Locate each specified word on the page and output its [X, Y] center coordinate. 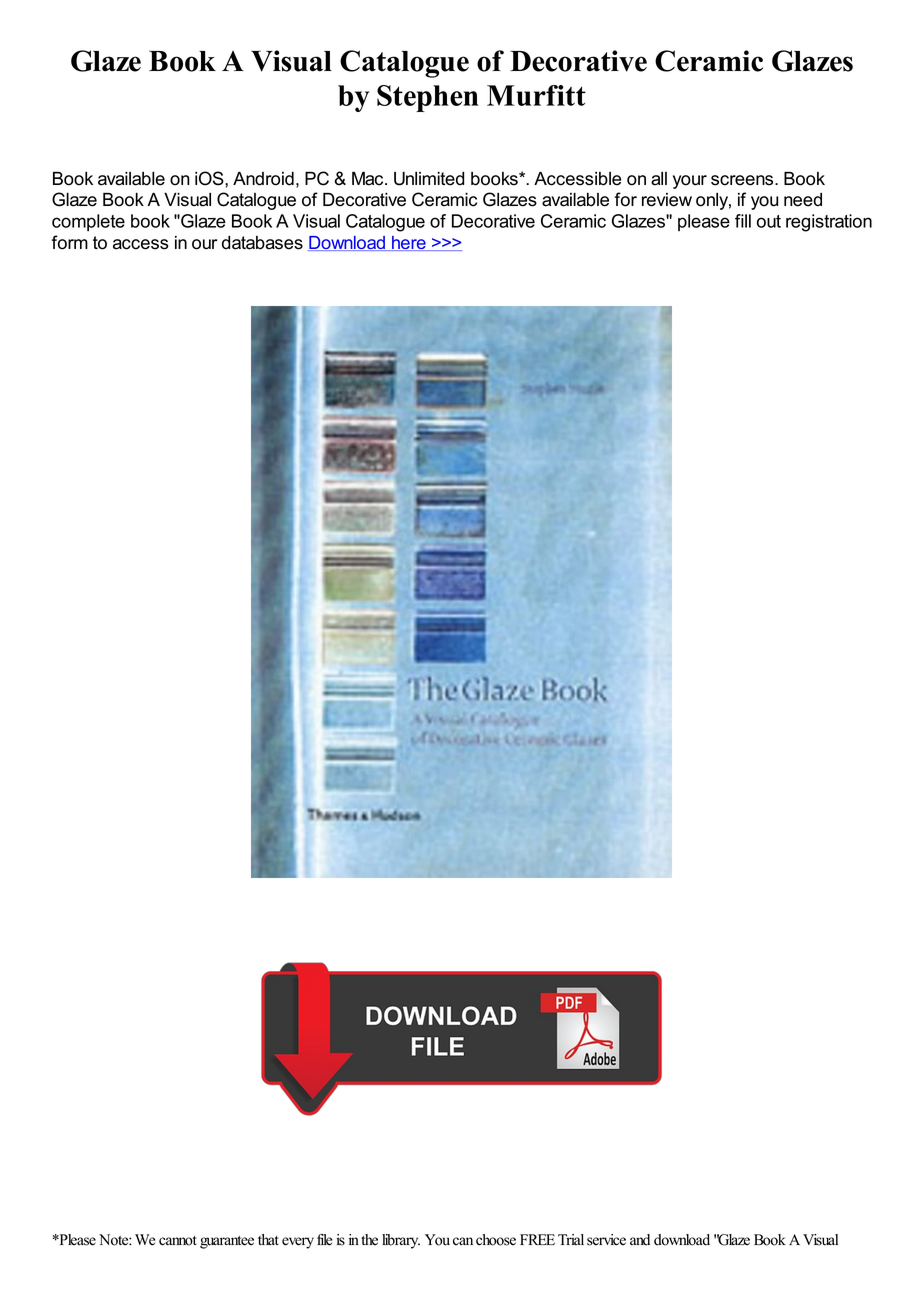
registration [829, 223]
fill [743, 221]
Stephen [428, 98]
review [667, 200]
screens [743, 180]
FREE [537, 1239]
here [409, 243]
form [70, 242]
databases [262, 243]
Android [263, 179]
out [769, 221]
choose [496, 1240]
